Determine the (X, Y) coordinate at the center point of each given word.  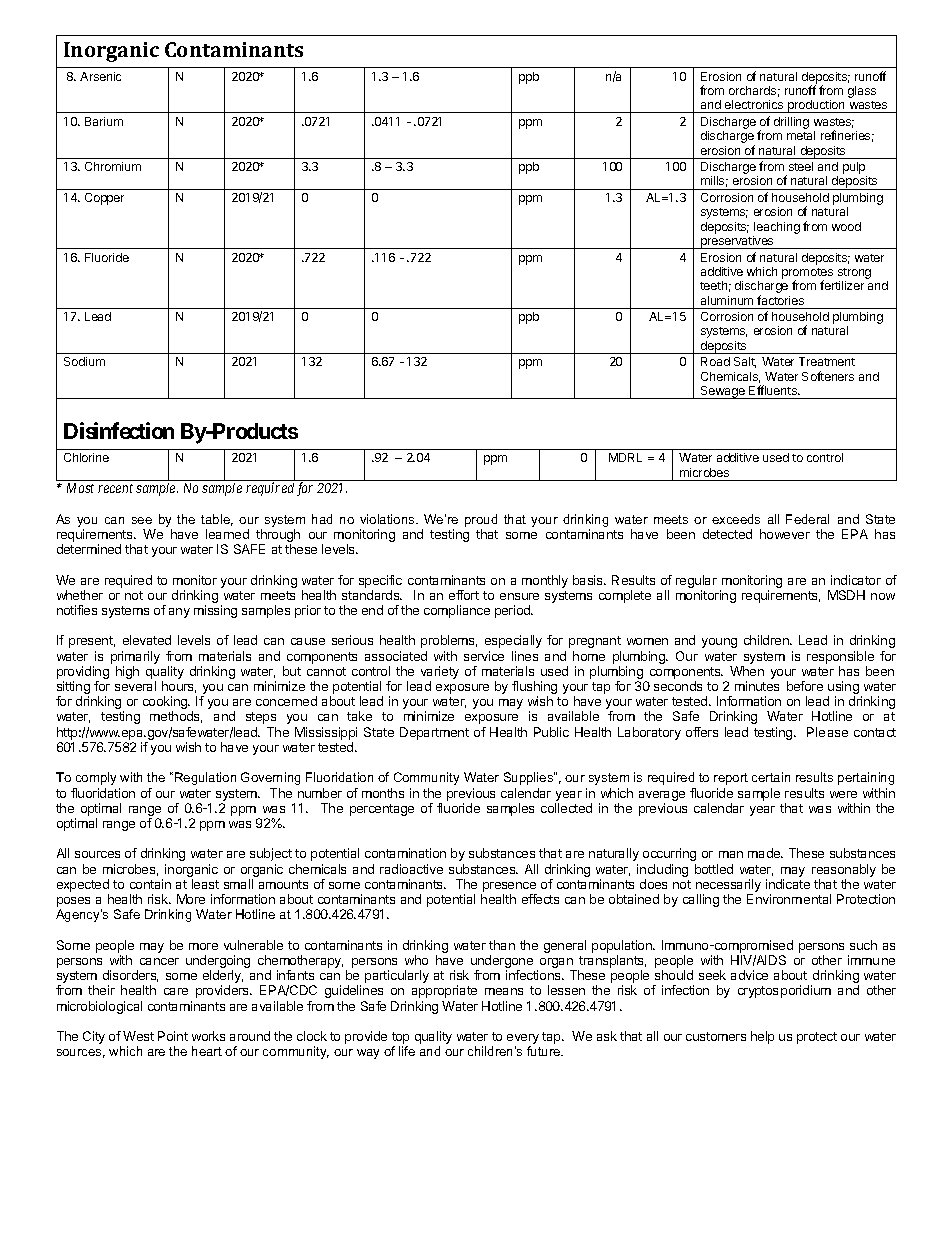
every (523, 1040)
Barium (104, 121)
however (785, 534)
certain (771, 777)
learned (227, 534)
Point (173, 1036)
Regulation (205, 778)
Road (715, 361)
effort (464, 595)
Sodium (84, 361)
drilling (791, 123)
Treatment (827, 361)
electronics (754, 106)
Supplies (529, 778)
